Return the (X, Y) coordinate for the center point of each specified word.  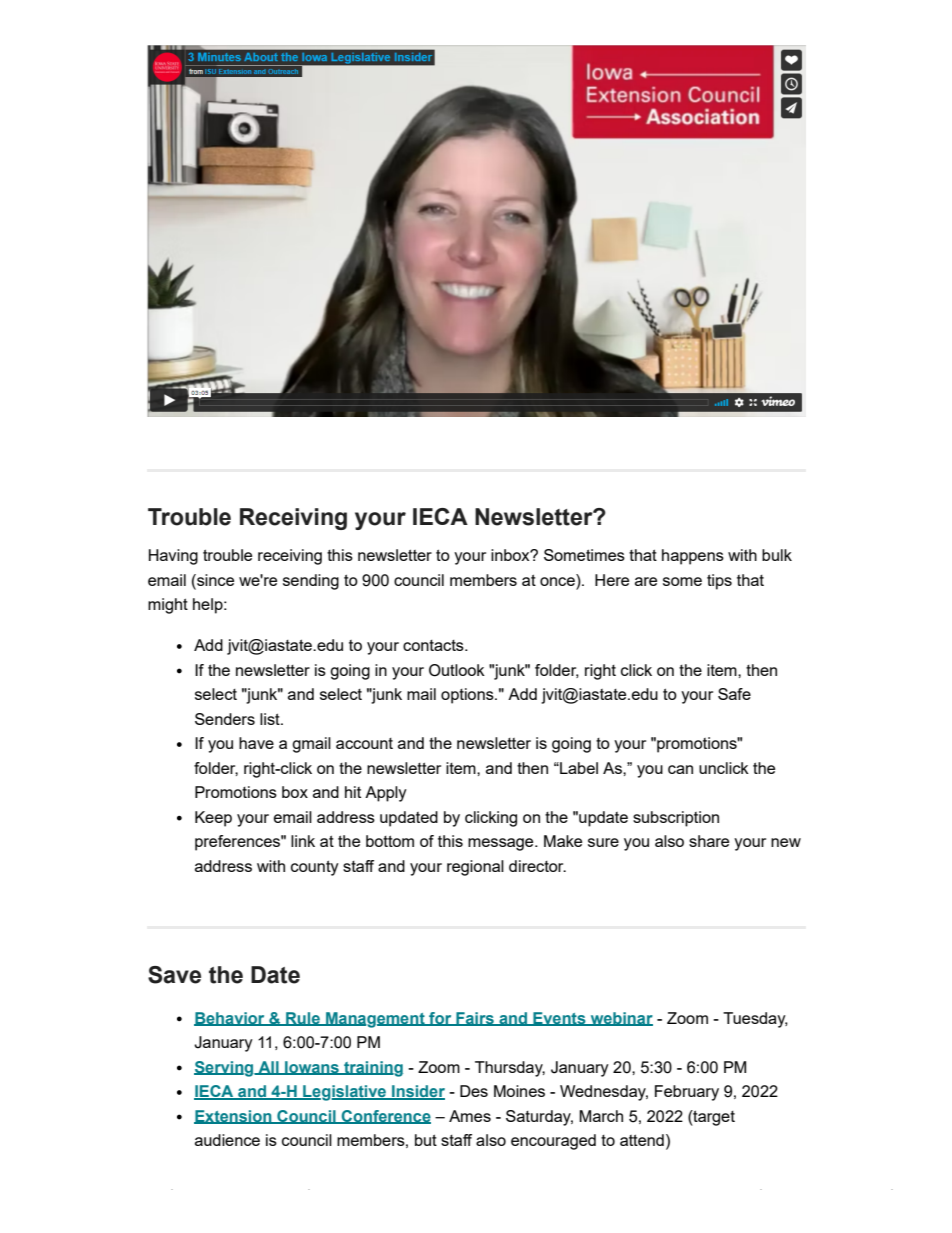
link (303, 841)
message (502, 844)
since (214, 580)
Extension (234, 1117)
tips (719, 582)
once (558, 580)
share (709, 841)
